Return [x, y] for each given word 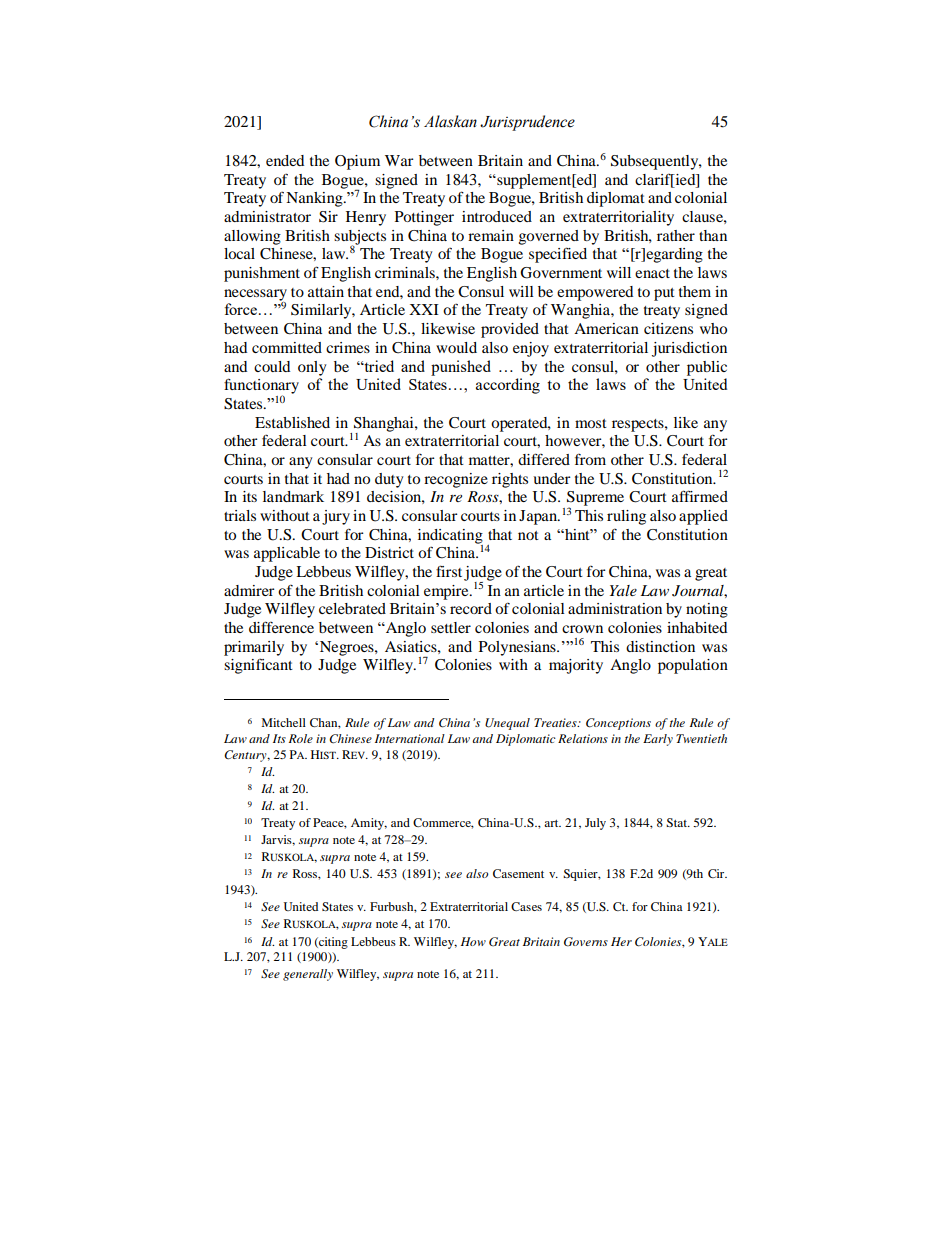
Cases [526, 906]
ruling [626, 517]
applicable [287, 554]
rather [676, 235]
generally [308, 975]
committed [287, 347]
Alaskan [450, 121]
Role [301, 738]
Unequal [507, 724]
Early [658, 740]
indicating [450, 537]
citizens [668, 328]
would [456, 347]
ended [285, 160]
